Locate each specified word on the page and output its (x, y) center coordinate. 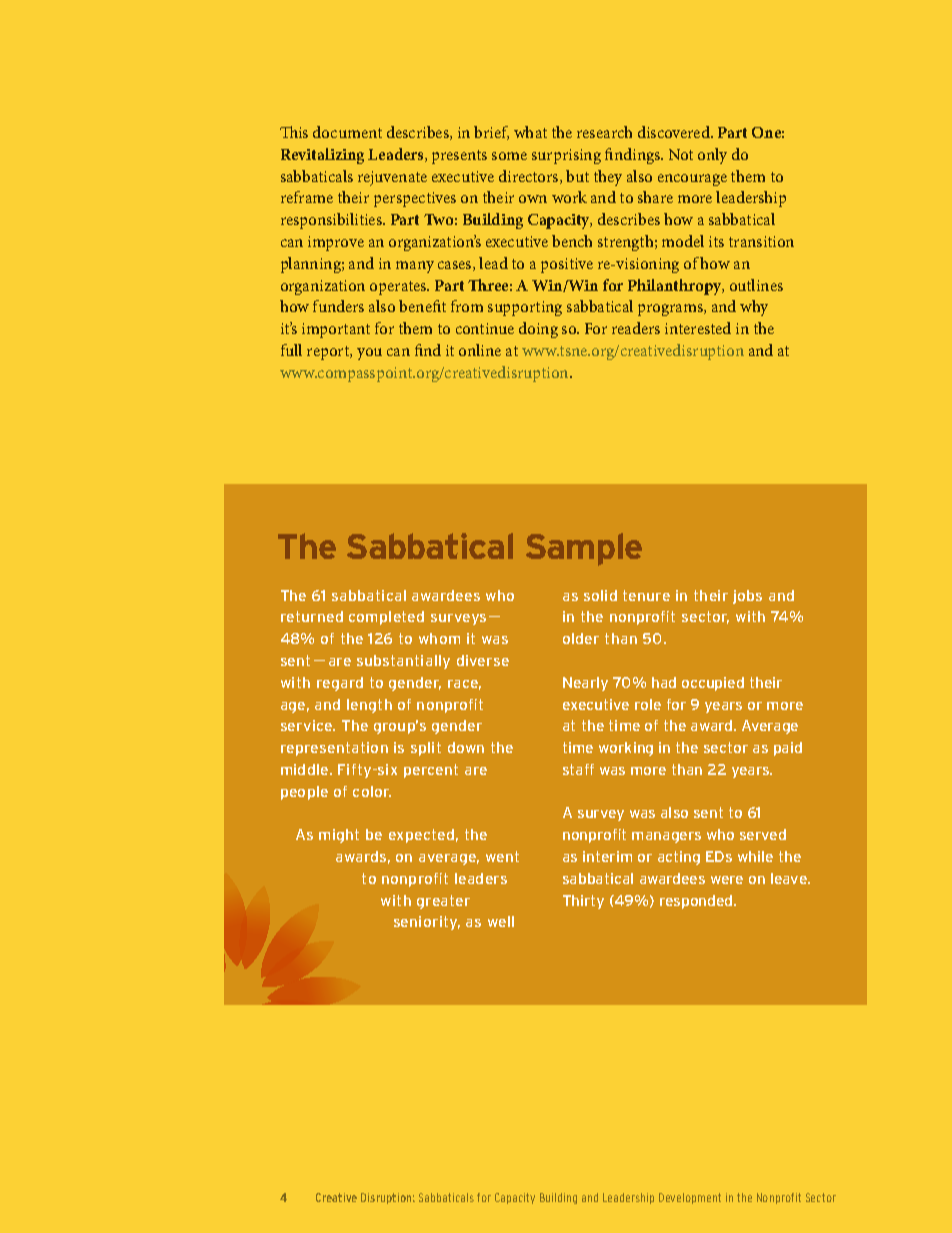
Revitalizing (322, 156)
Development (690, 1198)
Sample (584, 549)
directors (530, 177)
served (763, 834)
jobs (747, 597)
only (712, 156)
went (502, 856)
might (339, 836)
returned (312, 616)
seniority (427, 923)
